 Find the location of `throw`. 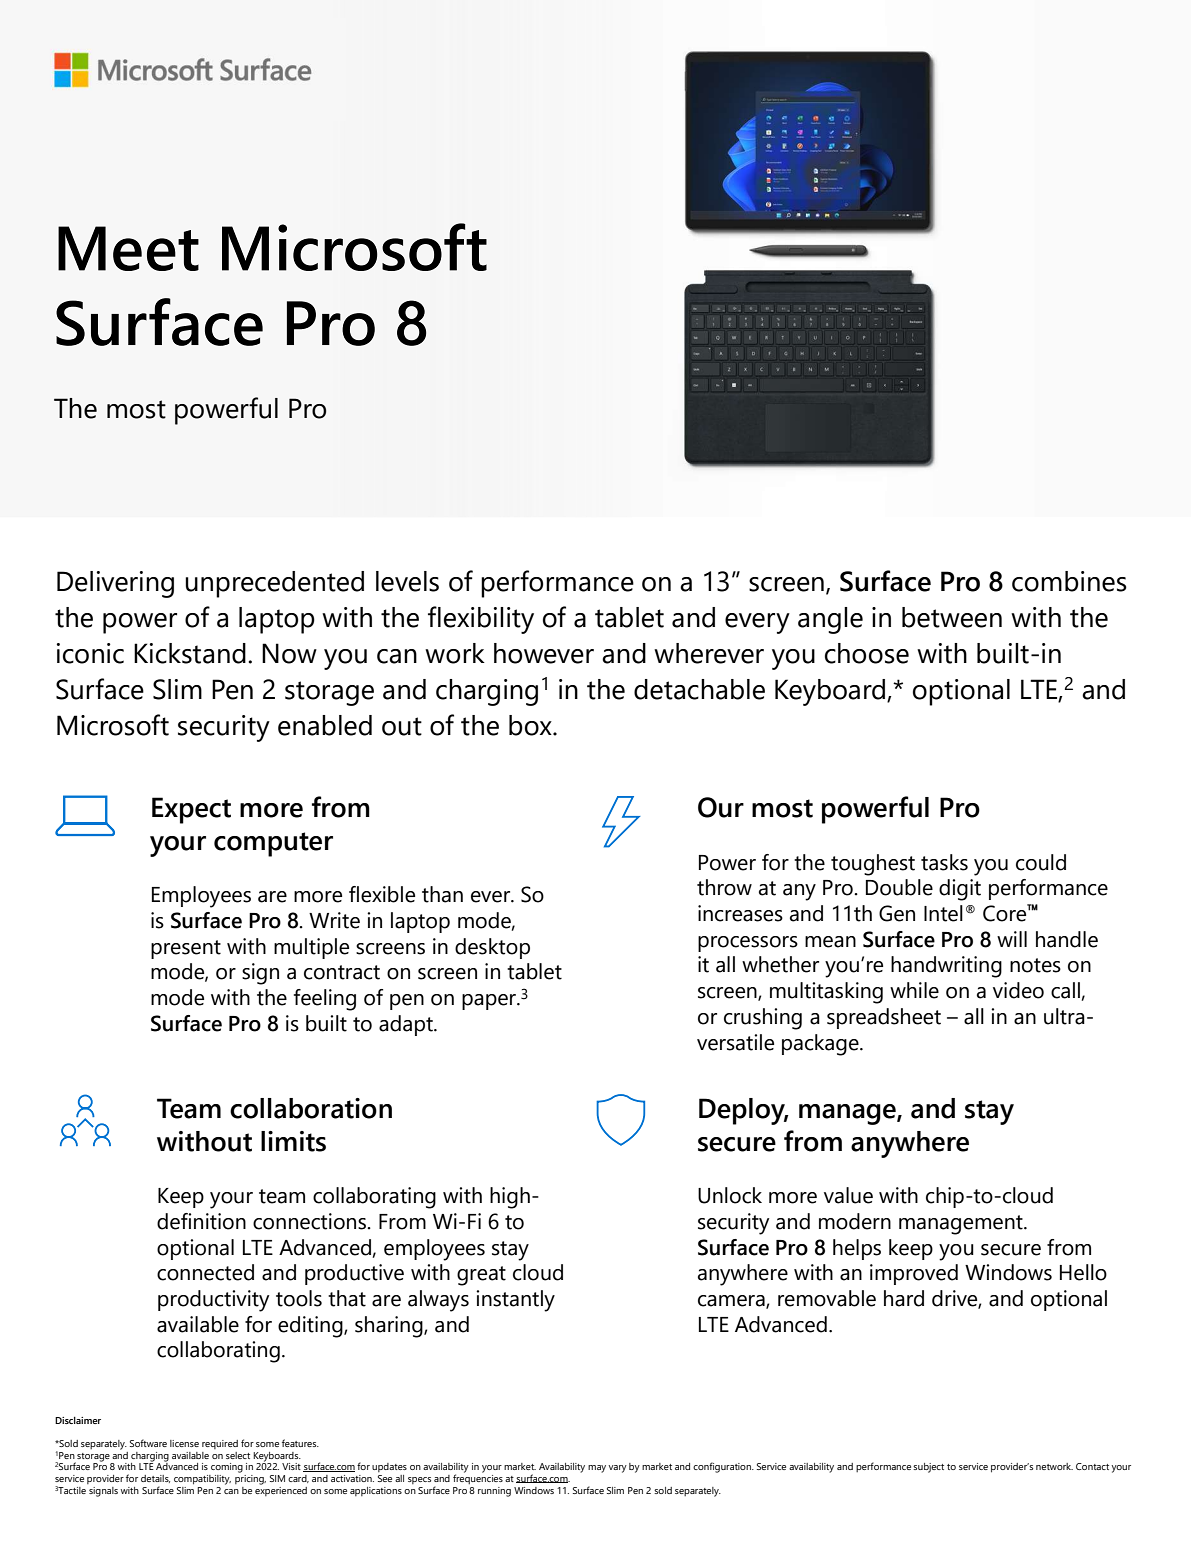

throw is located at coordinates (724, 887).
